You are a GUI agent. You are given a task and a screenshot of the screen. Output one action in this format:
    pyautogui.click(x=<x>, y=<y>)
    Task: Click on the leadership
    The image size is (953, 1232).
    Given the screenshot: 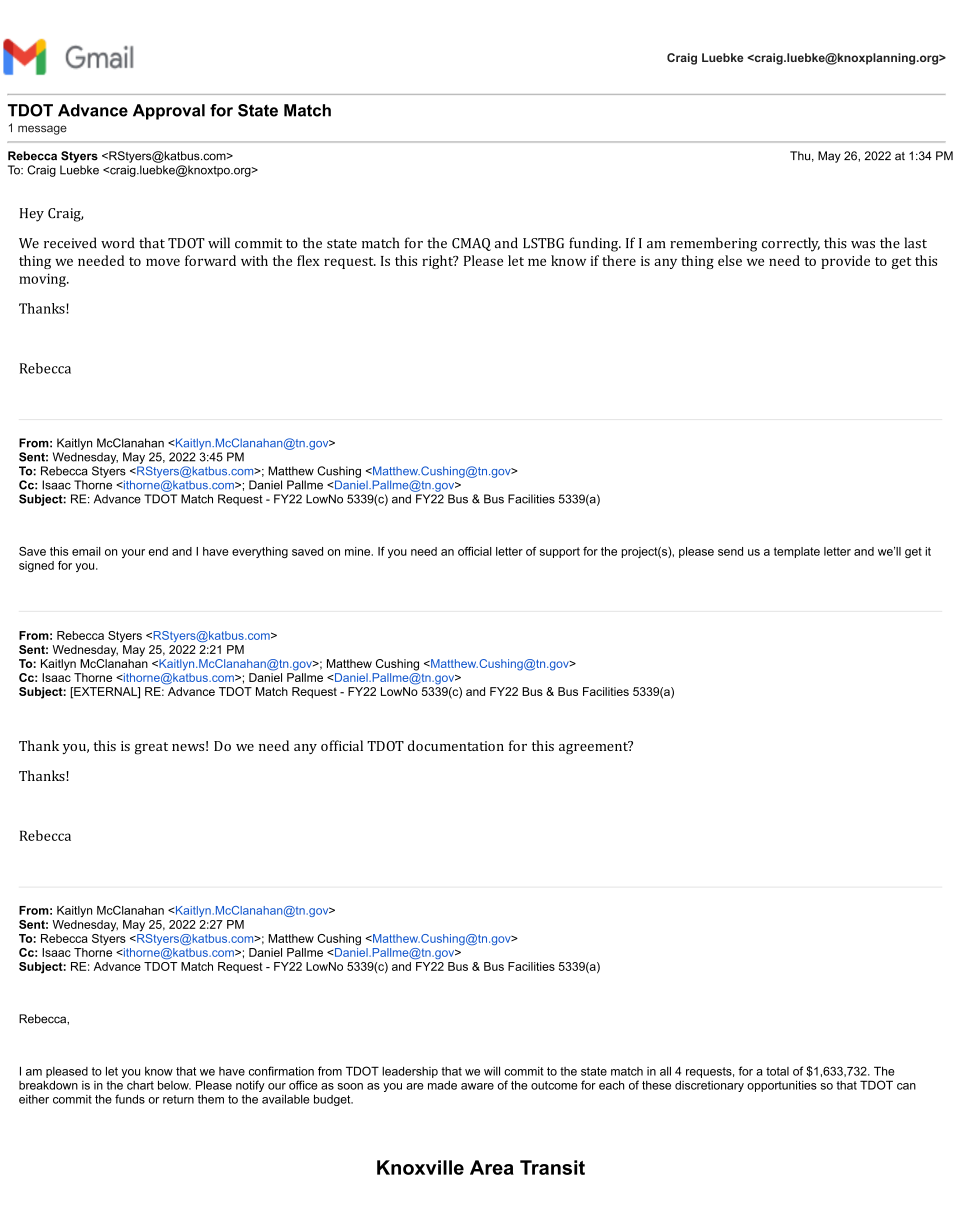 What is the action you would take?
    pyautogui.click(x=410, y=1072)
